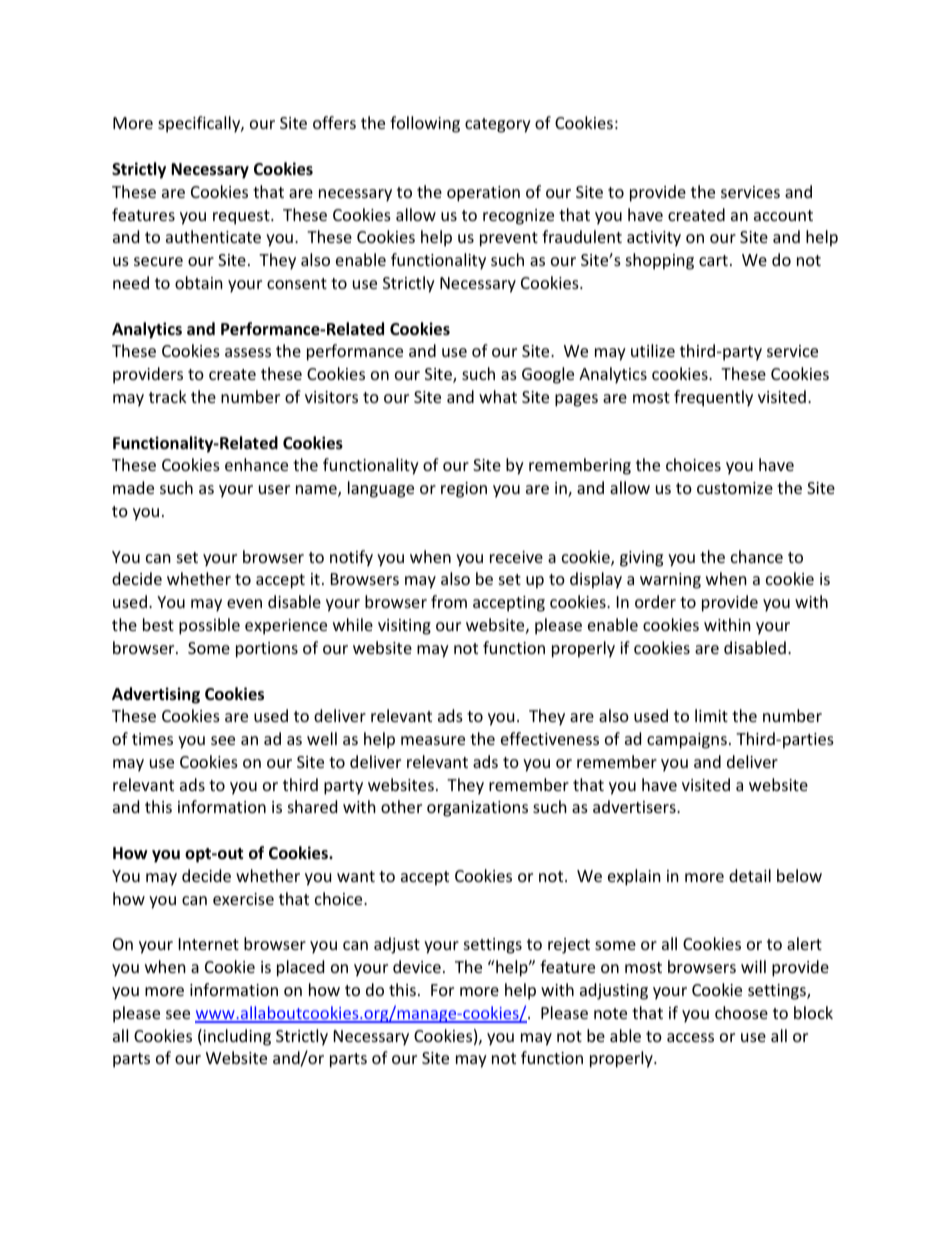 The width and height of the screenshot is (952, 1233). Describe the element at coordinates (433, 740) in the screenshot. I see `measure` at that location.
